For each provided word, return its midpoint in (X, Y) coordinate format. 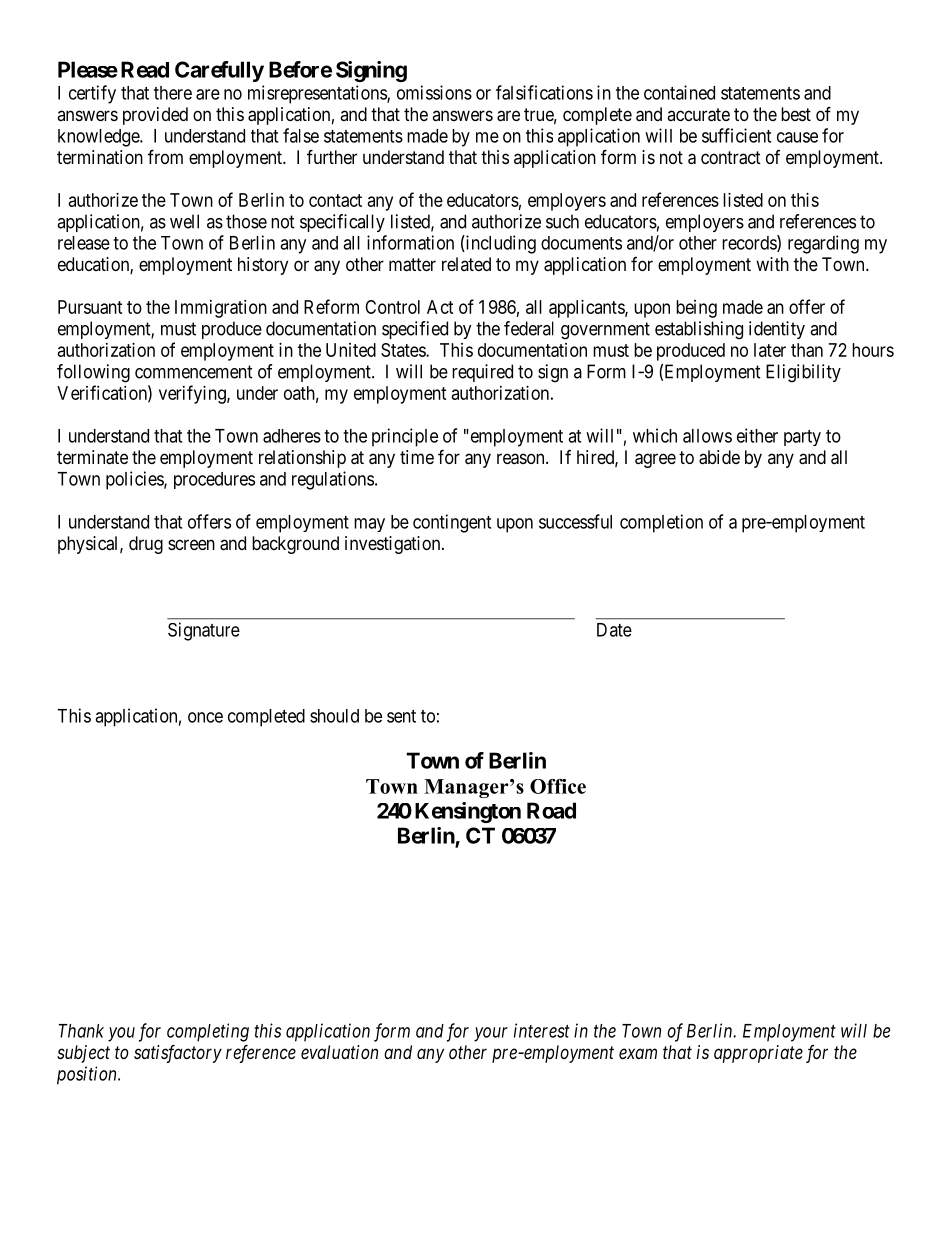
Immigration (221, 309)
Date (614, 630)
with (772, 264)
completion (661, 523)
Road (551, 810)
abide (719, 457)
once (205, 717)
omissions (434, 92)
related (466, 264)
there (173, 93)
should (334, 716)
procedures (214, 480)
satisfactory (178, 1054)
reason (522, 459)
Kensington (468, 812)
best (796, 114)
